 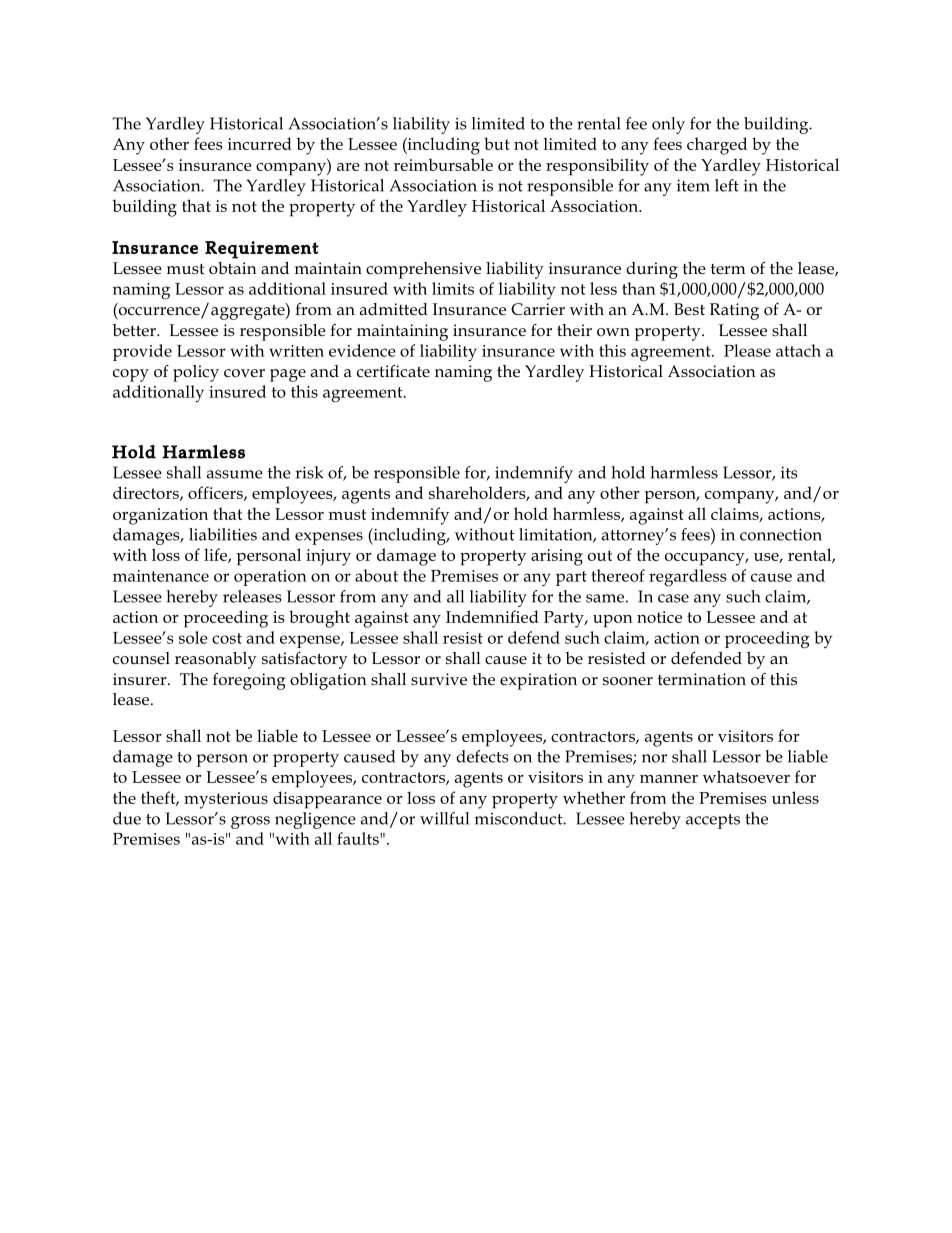 I want to click on mysterious, so click(x=226, y=800).
